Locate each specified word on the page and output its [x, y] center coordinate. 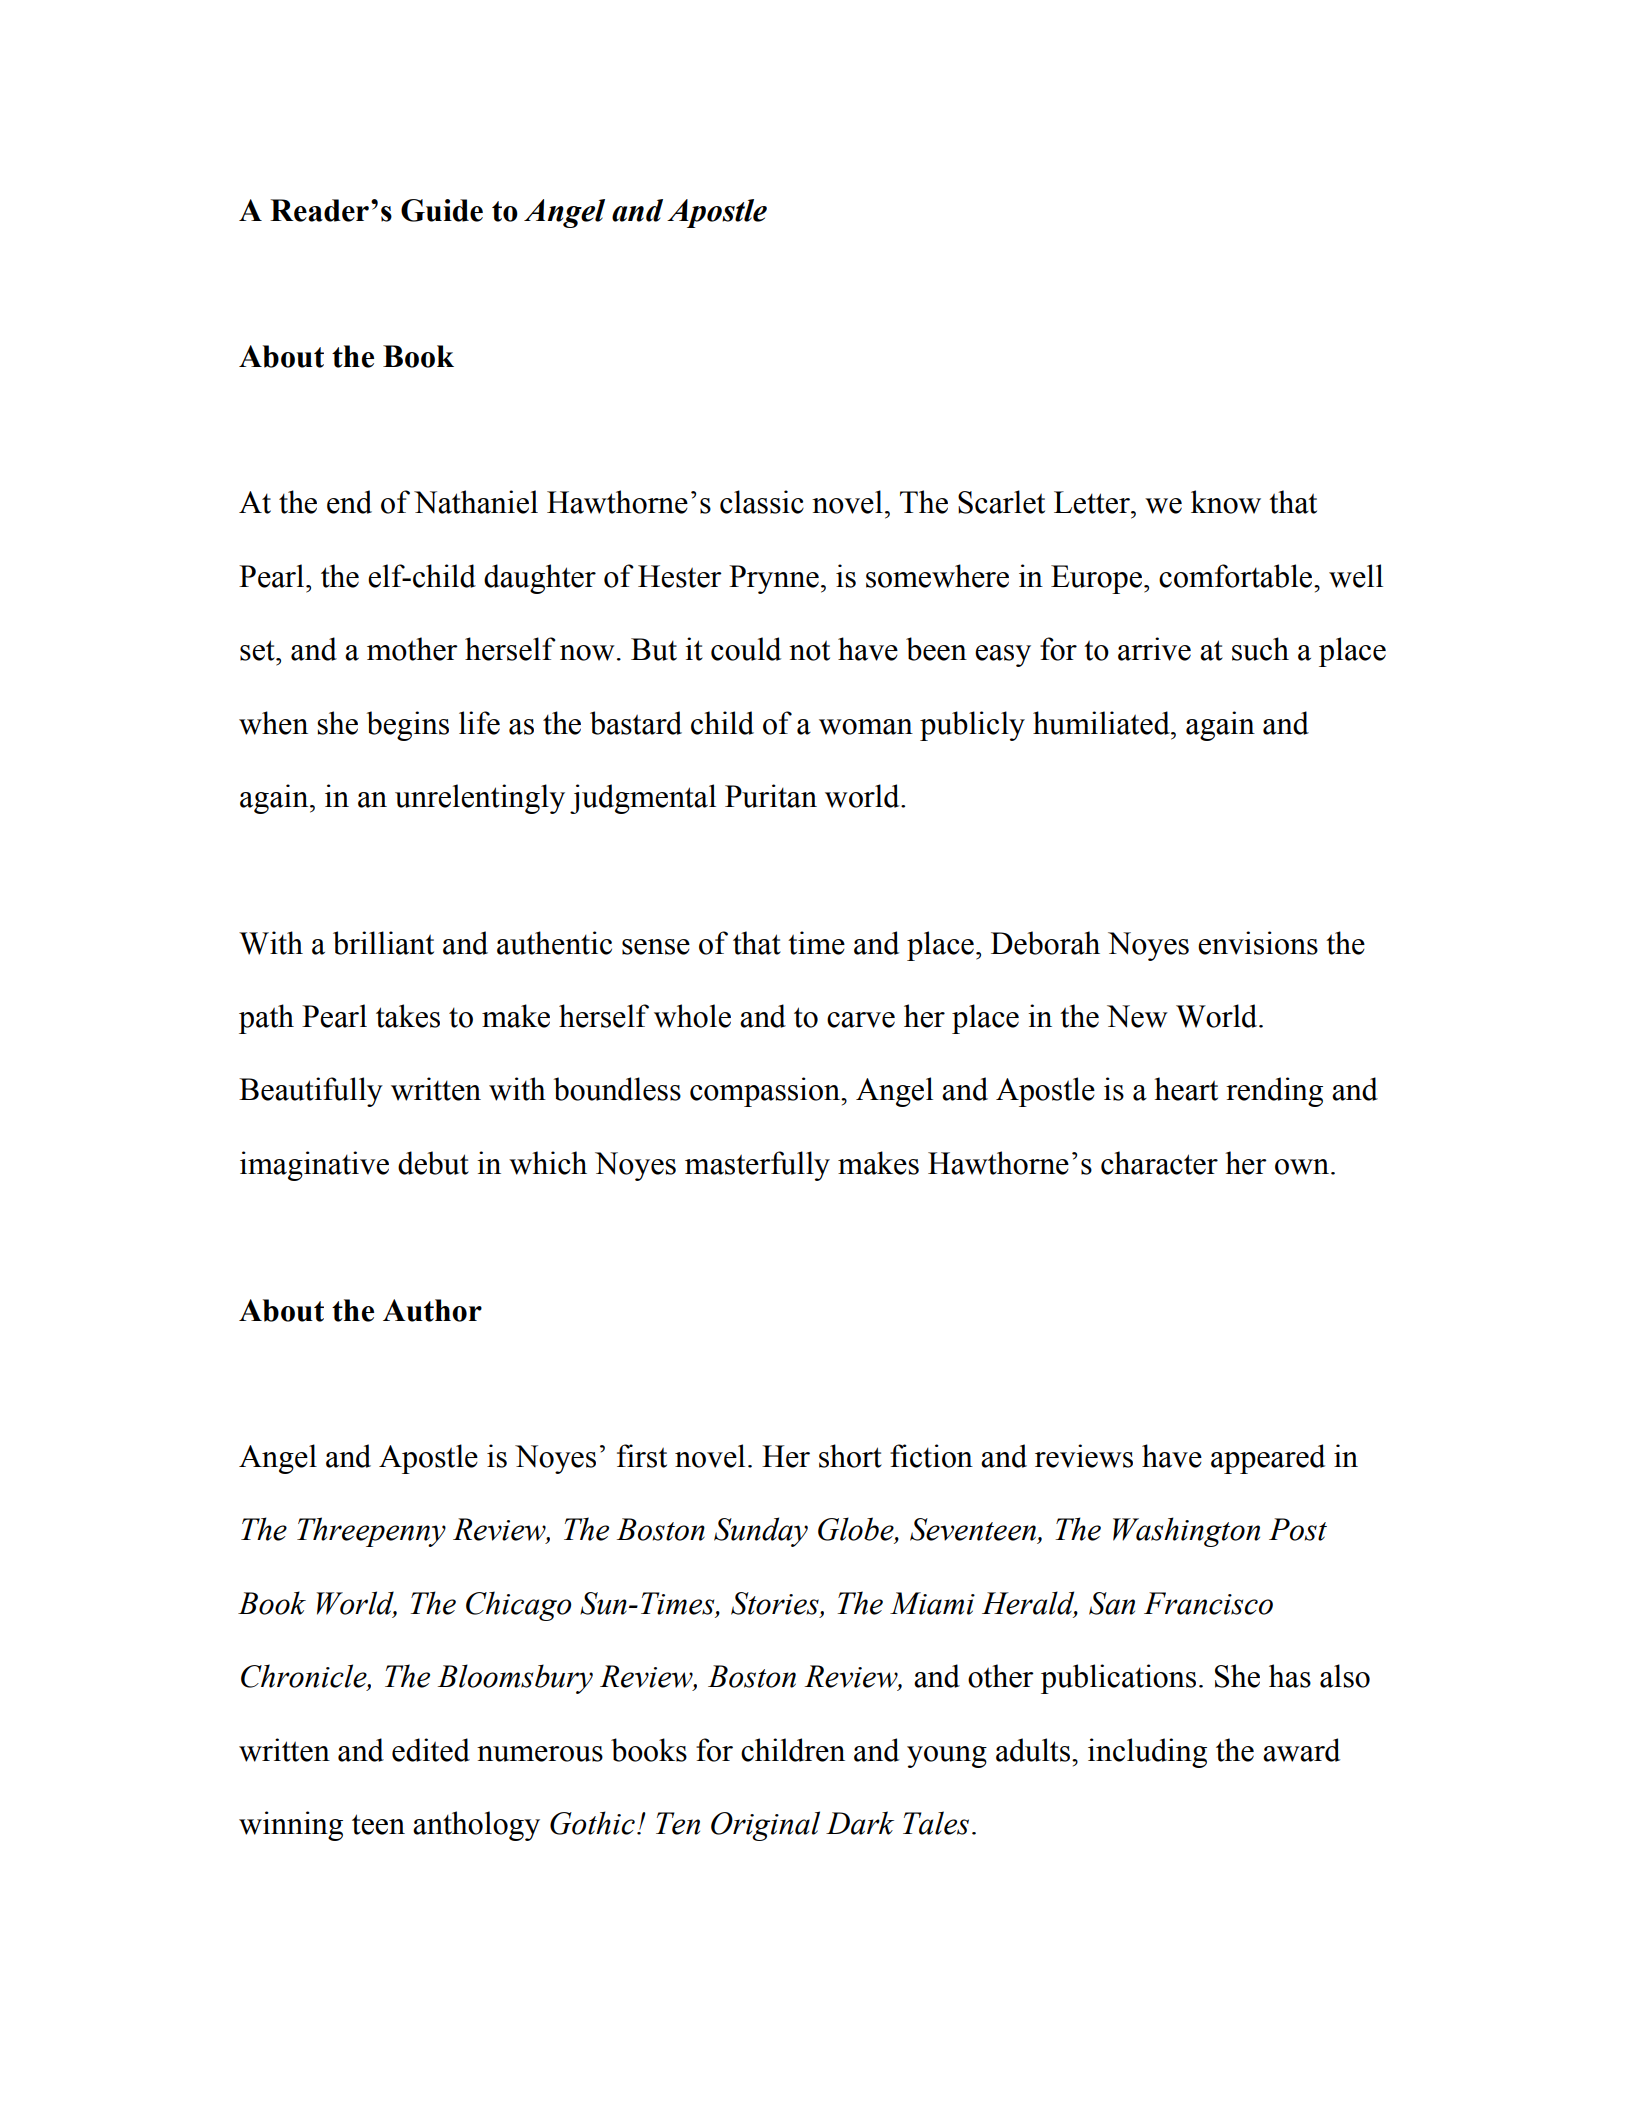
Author [432, 1310]
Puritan [771, 796]
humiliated [1102, 723]
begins [408, 726]
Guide [442, 210]
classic [762, 502]
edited [431, 1750]
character [1159, 1163]
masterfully [757, 1166]
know [1226, 502]
